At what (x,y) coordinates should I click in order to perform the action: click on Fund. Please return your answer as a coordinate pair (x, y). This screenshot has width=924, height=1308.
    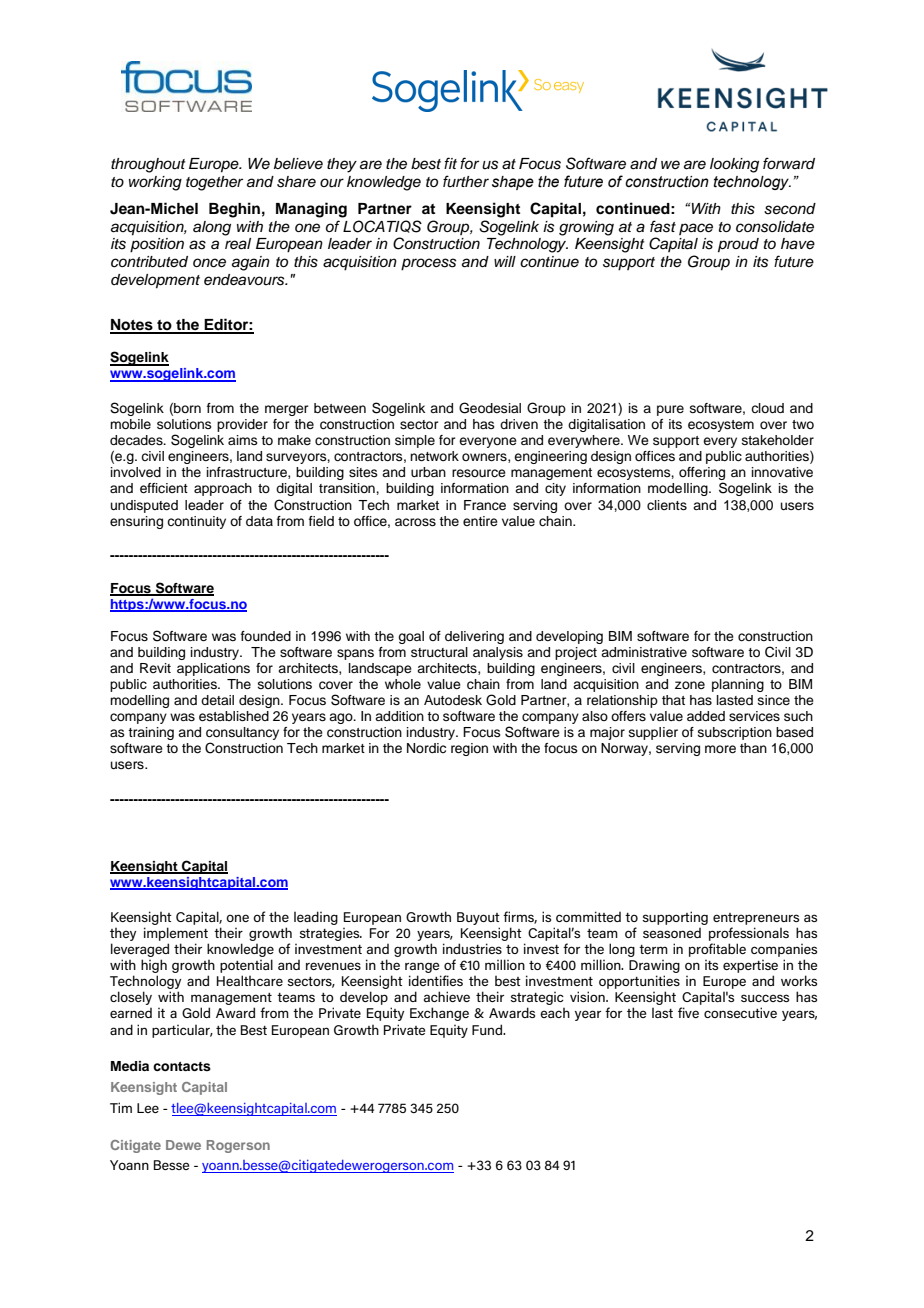
    Looking at the image, I should click on (488, 1029).
